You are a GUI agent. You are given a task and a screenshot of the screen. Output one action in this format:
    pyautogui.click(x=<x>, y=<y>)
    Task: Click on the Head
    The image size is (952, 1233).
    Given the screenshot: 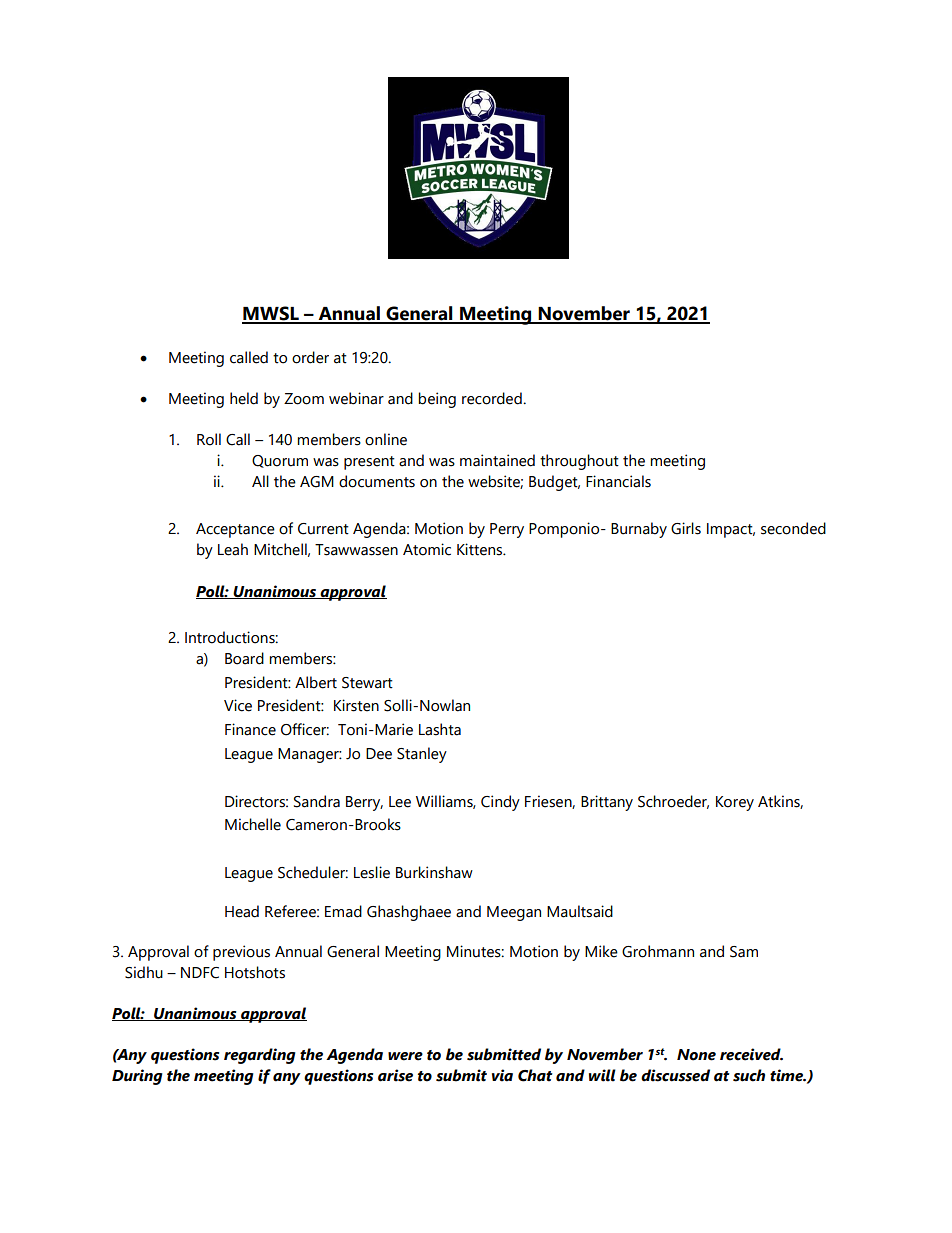 What is the action you would take?
    pyautogui.click(x=242, y=911)
